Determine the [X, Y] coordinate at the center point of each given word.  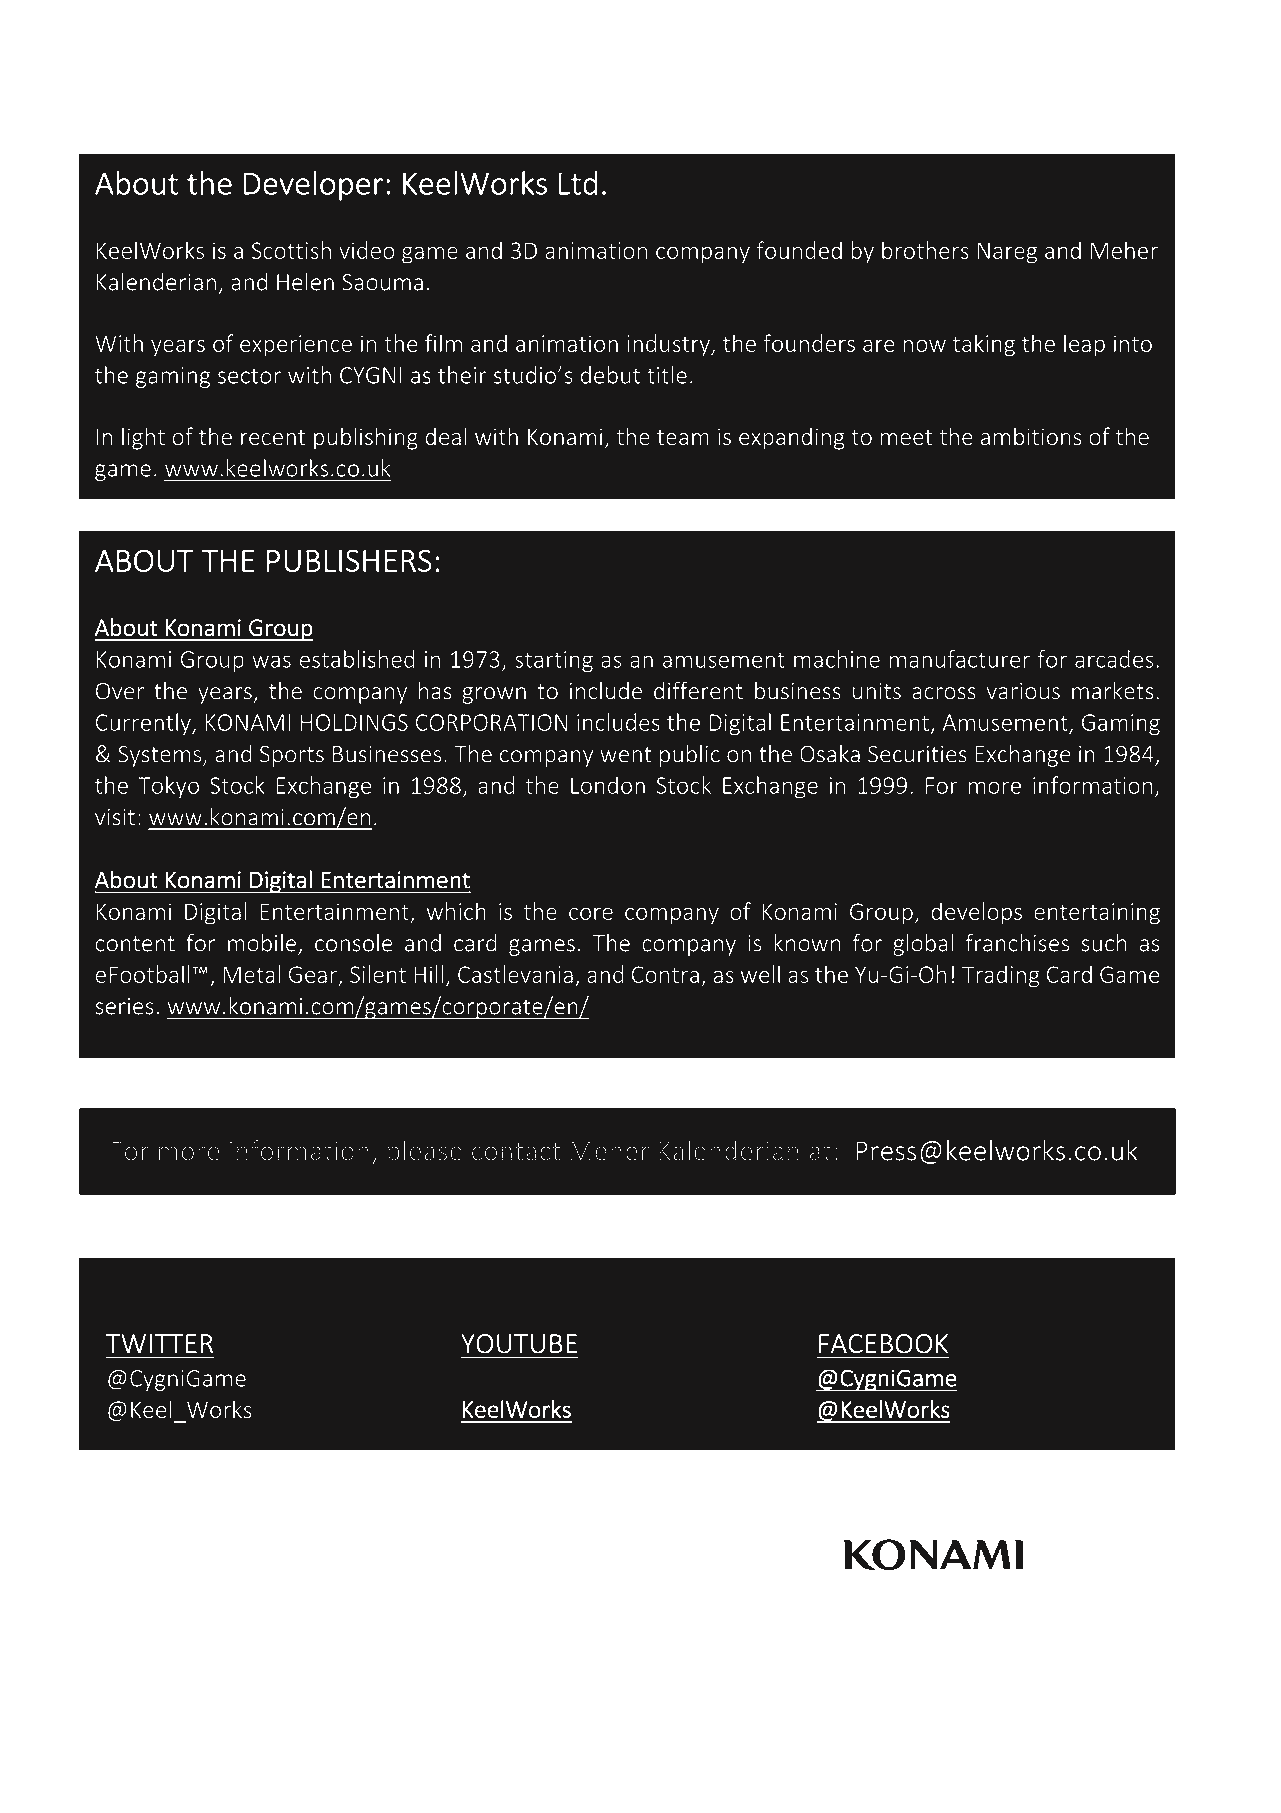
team [683, 437]
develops [976, 913]
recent [273, 437]
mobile [262, 943]
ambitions [1031, 436]
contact [516, 1152]
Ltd [578, 183]
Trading [1000, 976]
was [271, 661]
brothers [925, 250]
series [124, 1006]
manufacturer [960, 659]
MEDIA [241, 1280]
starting [554, 662]
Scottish [291, 250]
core [591, 913]
